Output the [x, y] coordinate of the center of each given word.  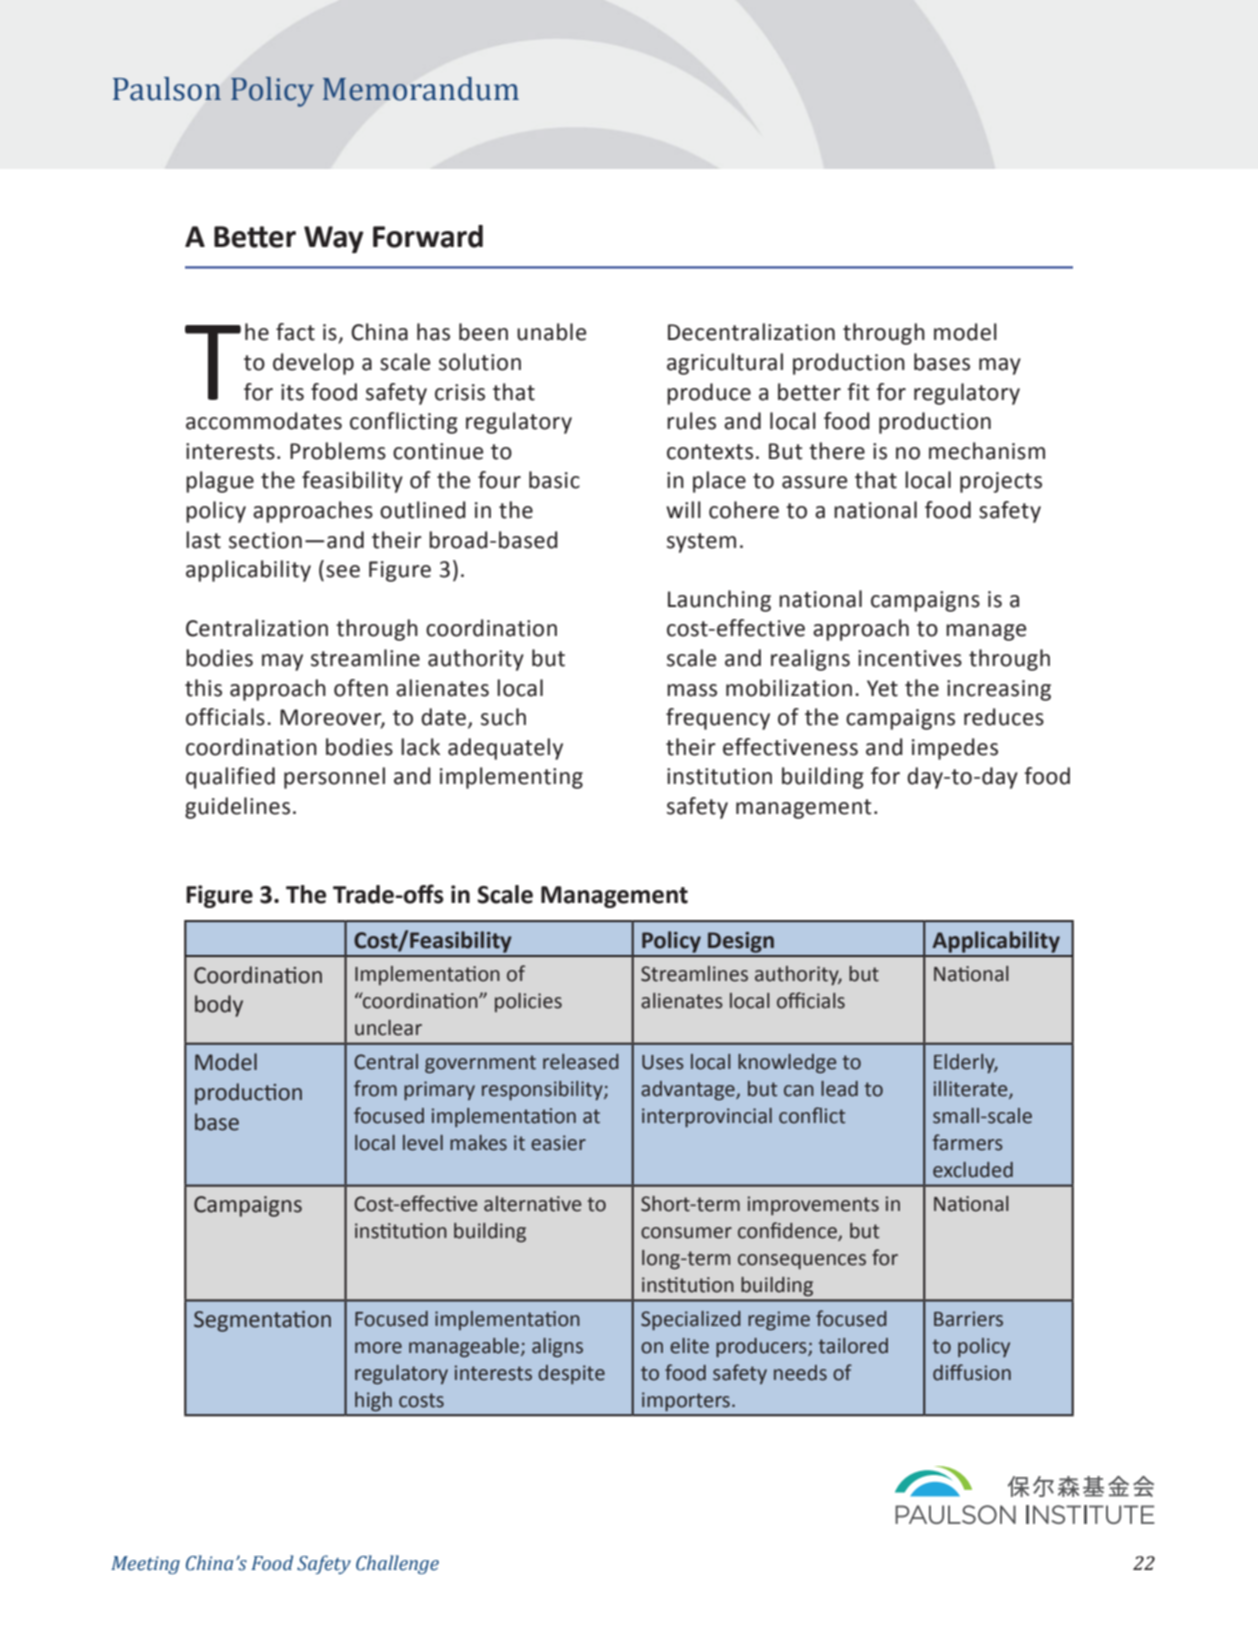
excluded [973, 1170]
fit [858, 392]
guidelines [237, 808]
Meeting [145, 1565]
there [837, 451]
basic [554, 480]
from [375, 1088]
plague [220, 482]
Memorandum [420, 89]
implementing [511, 778]
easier [558, 1143]
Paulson [167, 89]
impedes [955, 749]
